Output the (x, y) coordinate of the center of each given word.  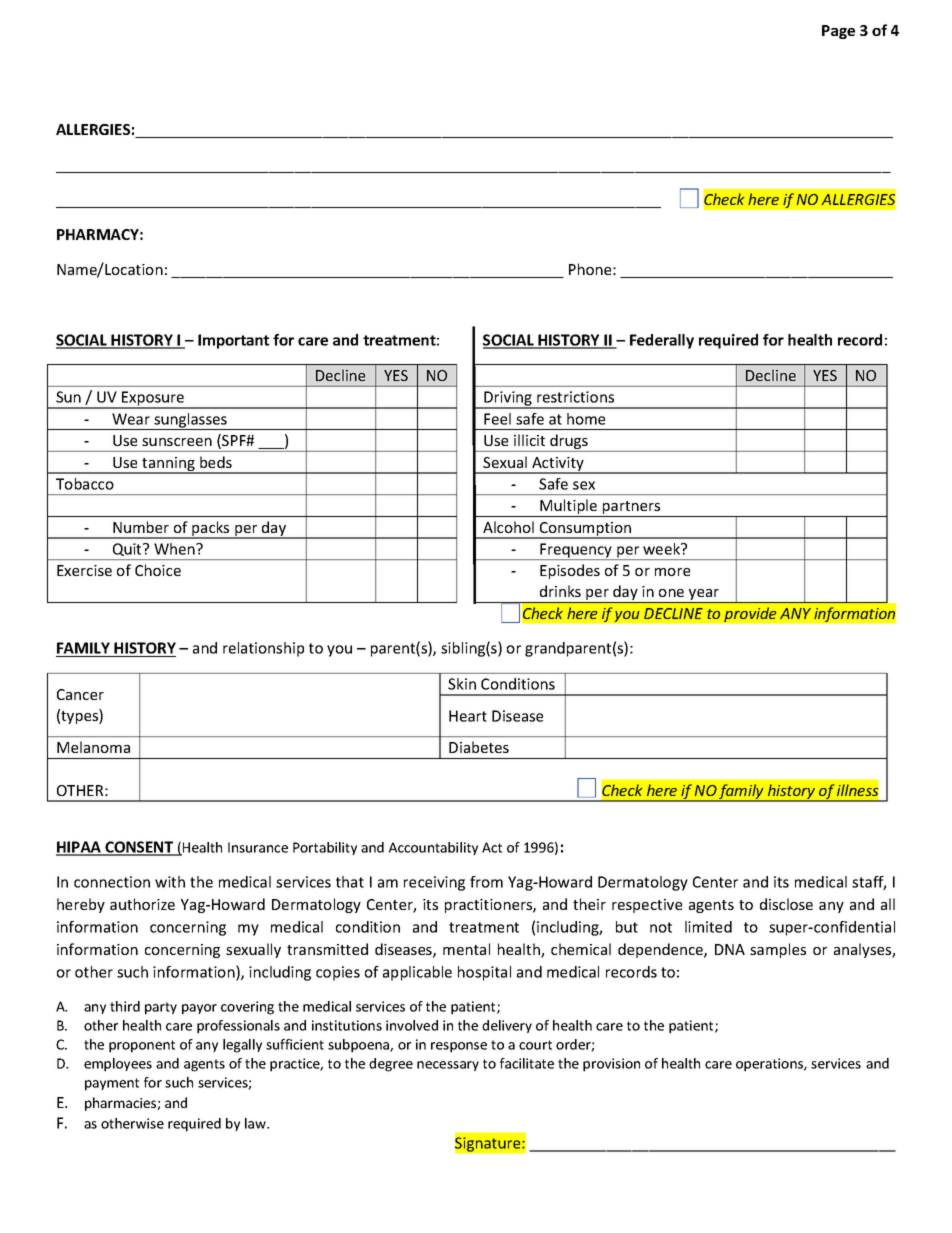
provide (750, 615)
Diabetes (479, 747)
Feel (497, 419)
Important (233, 341)
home (586, 419)
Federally (662, 341)
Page (838, 32)
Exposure (153, 399)
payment (112, 1084)
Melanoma (93, 747)
